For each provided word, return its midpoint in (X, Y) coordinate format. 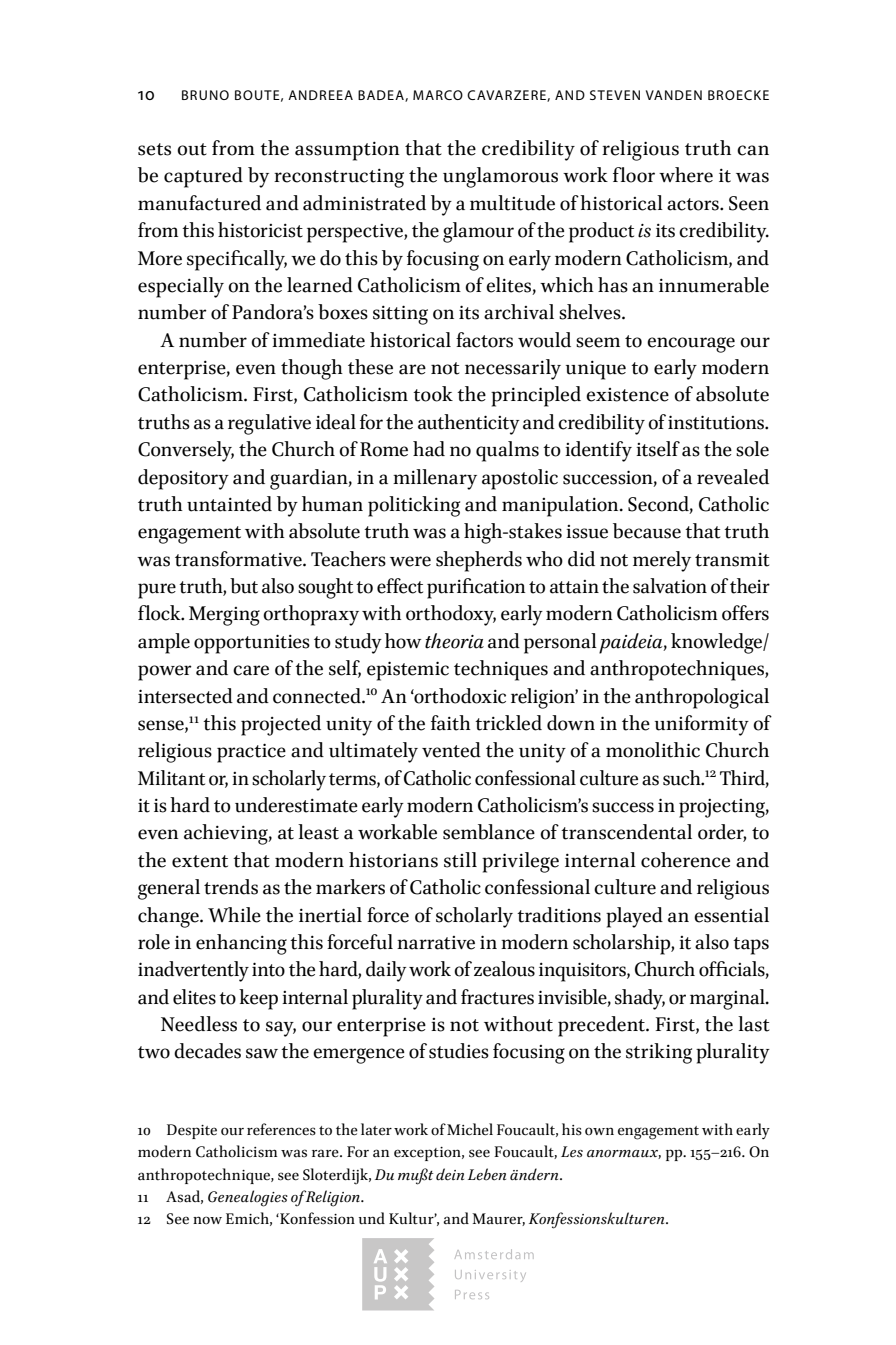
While (234, 915)
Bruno (205, 95)
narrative (436, 943)
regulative (269, 424)
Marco (438, 95)
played (634, 917)
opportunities (252, 644)
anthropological (702, 698)
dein (450, 1174)
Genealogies (248, 1198)
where (686, 175)
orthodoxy (451, 615)
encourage (691, 345)
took (433, 394)
